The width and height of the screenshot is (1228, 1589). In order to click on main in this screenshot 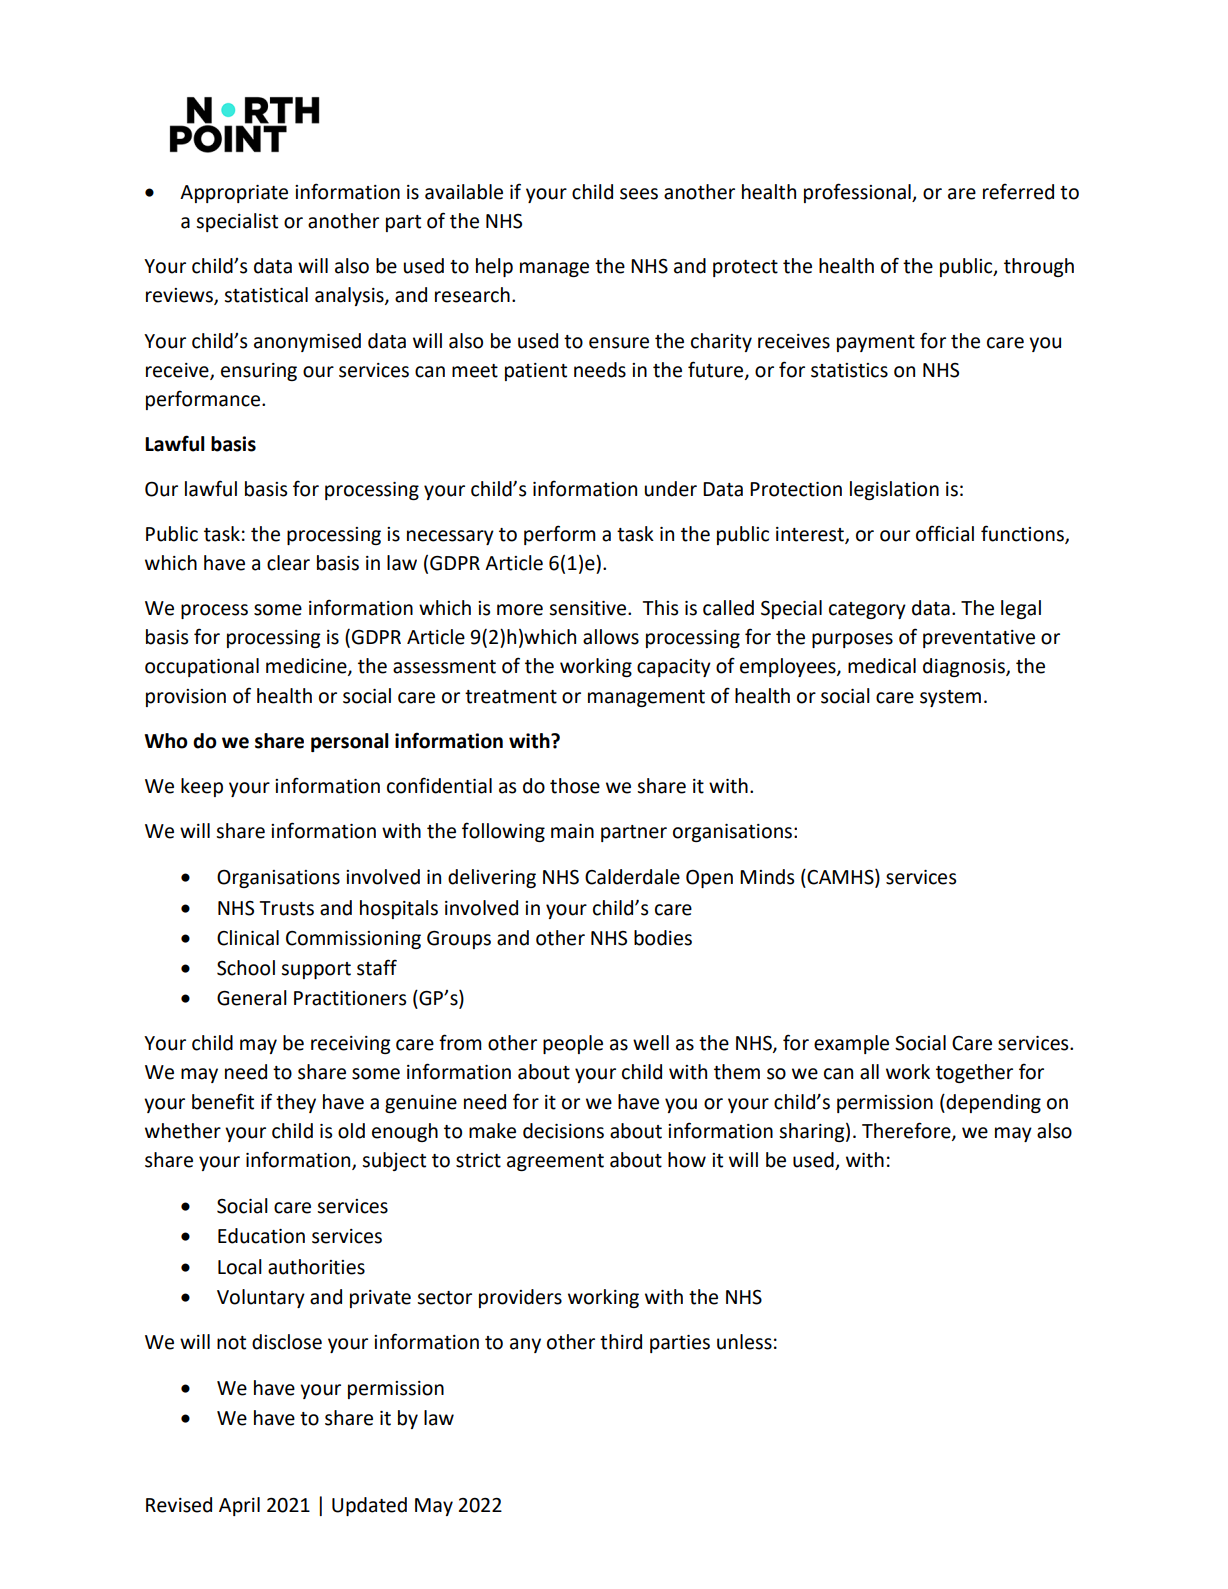, I will do `click(572, 831)`.
